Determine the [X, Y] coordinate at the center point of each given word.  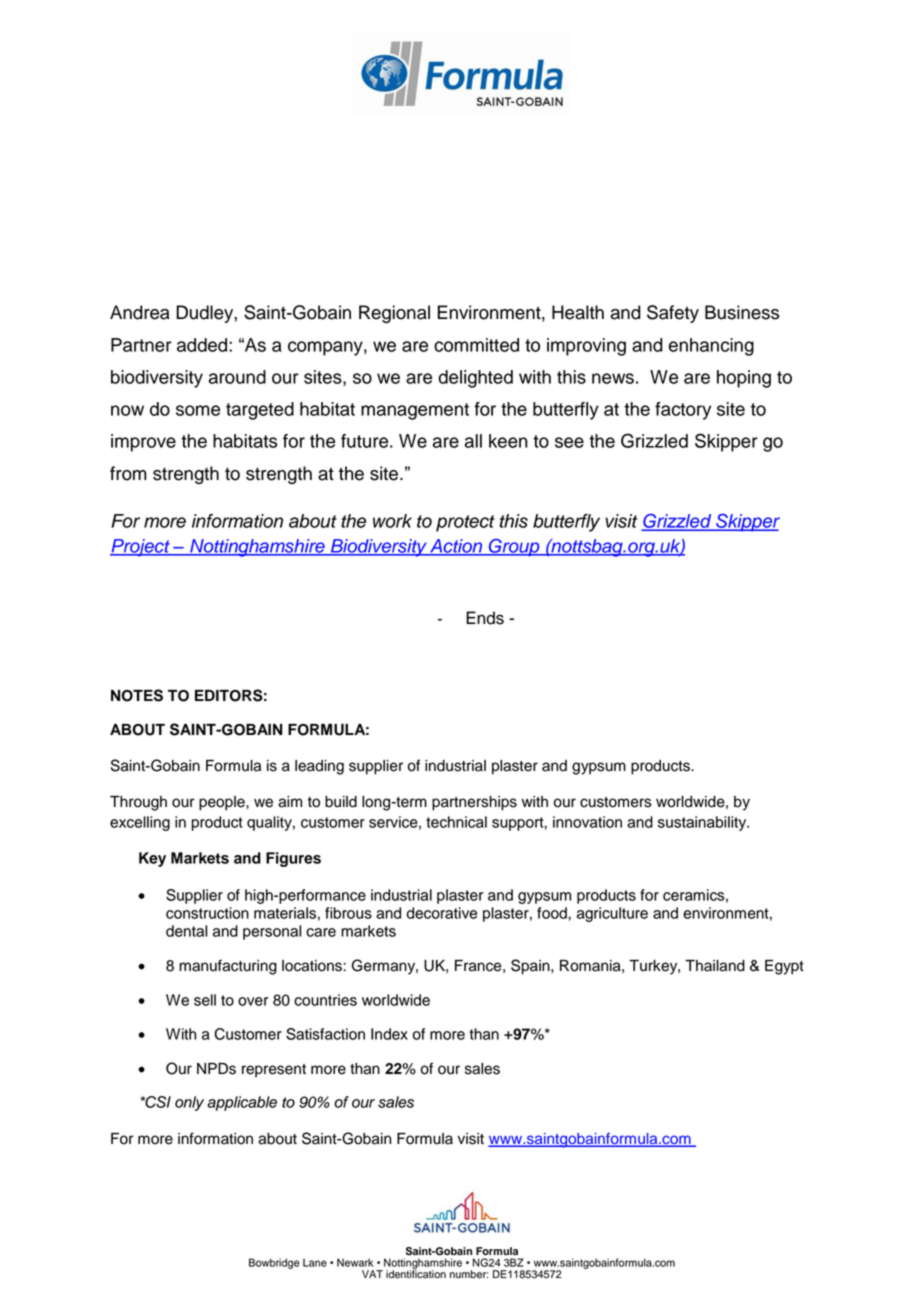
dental [186, 931]
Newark [355, 1262]
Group [514, 548]
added [203, 345]
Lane [315, 1263]
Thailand [715, 966]
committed [476, 345]
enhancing [711, 347]
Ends [485, 618]
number [469, 1274]
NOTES [137, 695]
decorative [442, 913]
